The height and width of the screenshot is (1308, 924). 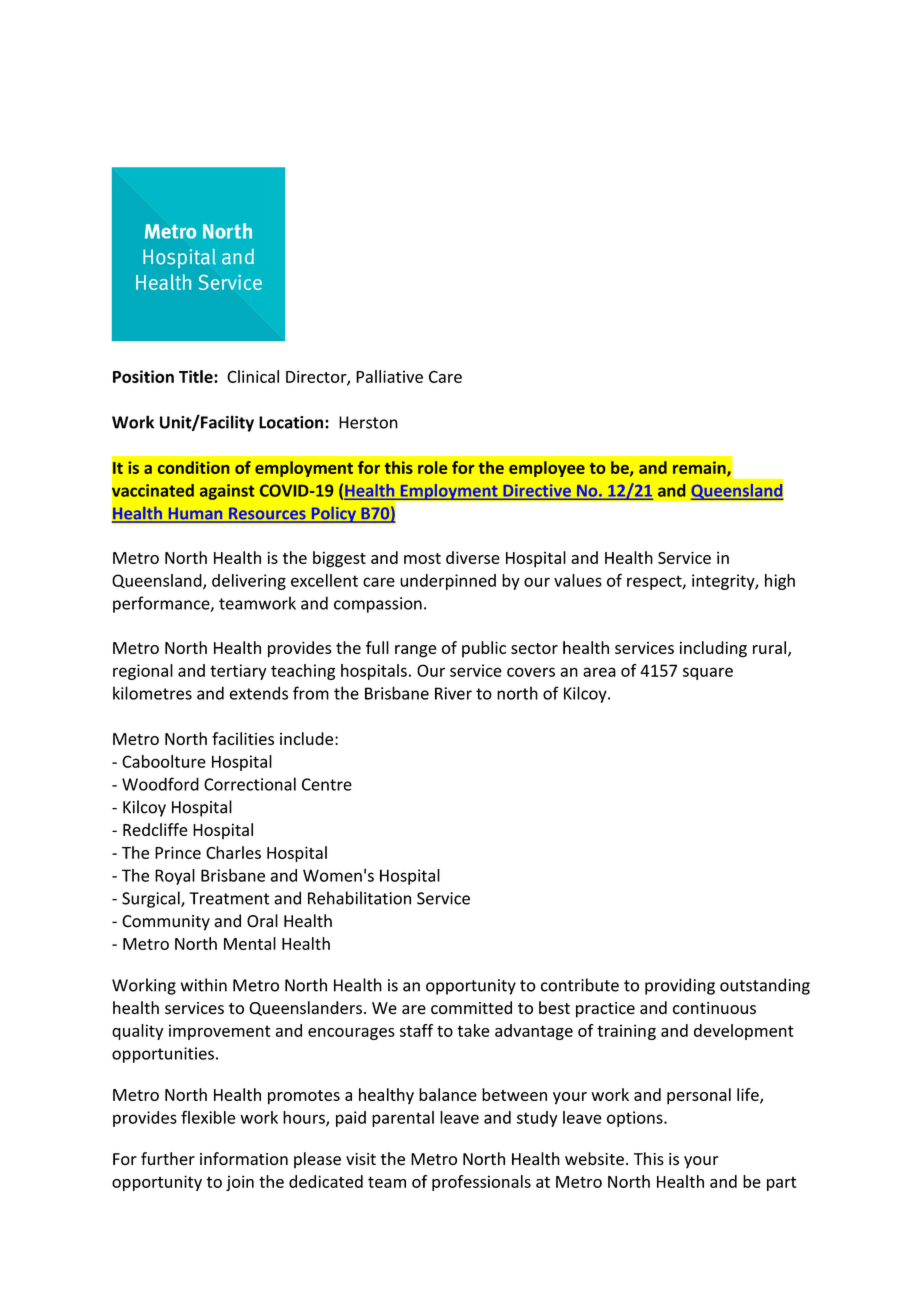 I want to click on remain, so click(x=700, y=468).
